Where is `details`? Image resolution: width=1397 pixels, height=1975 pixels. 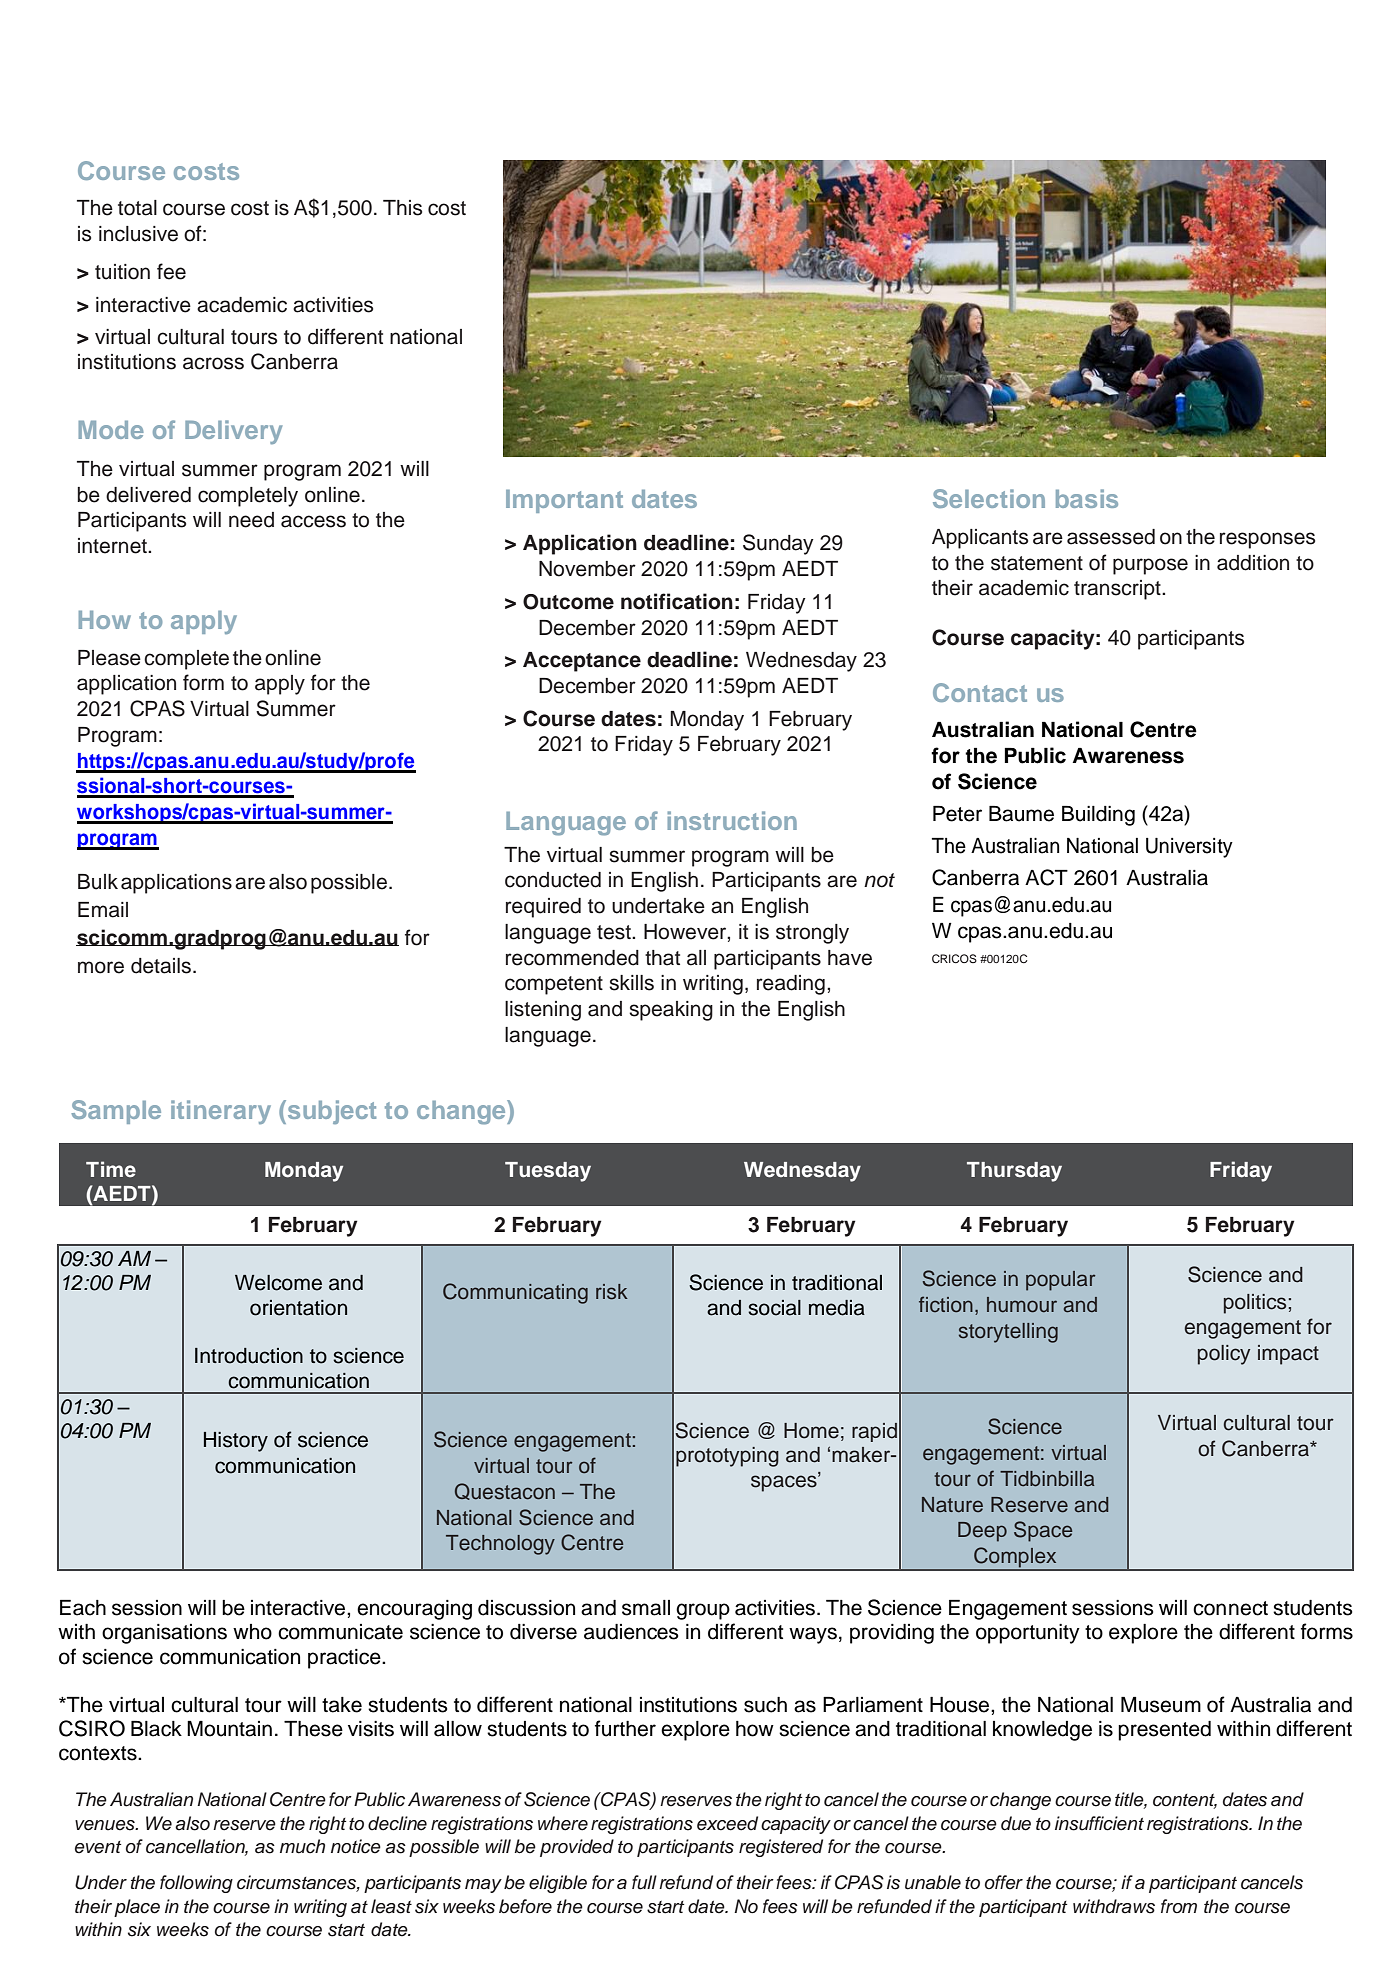
details is located at coordinates (162, 966).
